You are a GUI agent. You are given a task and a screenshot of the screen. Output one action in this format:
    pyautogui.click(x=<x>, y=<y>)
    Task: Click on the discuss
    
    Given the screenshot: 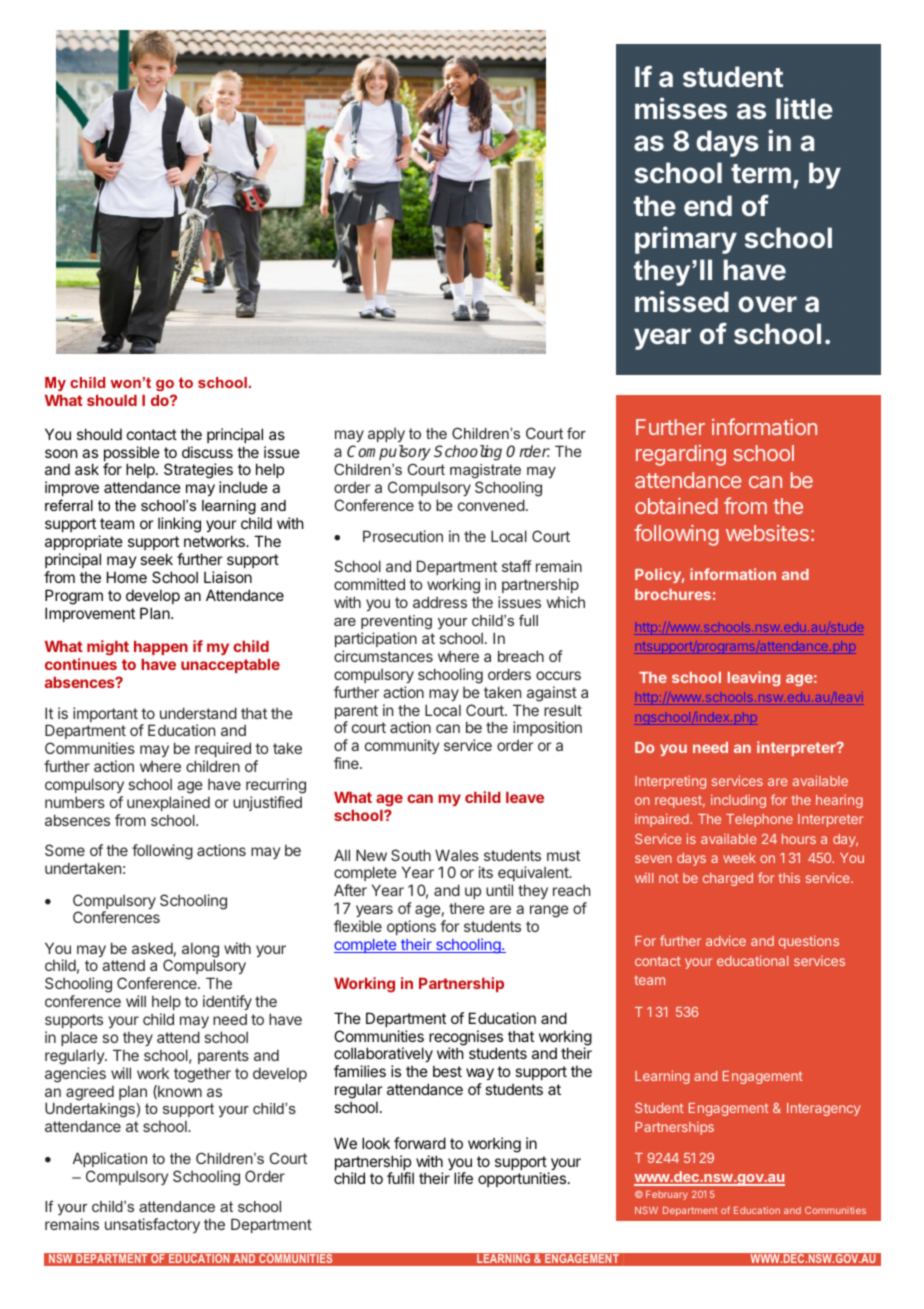 What is the action you would take?
    pyautogui.click(x=207, y=452)
